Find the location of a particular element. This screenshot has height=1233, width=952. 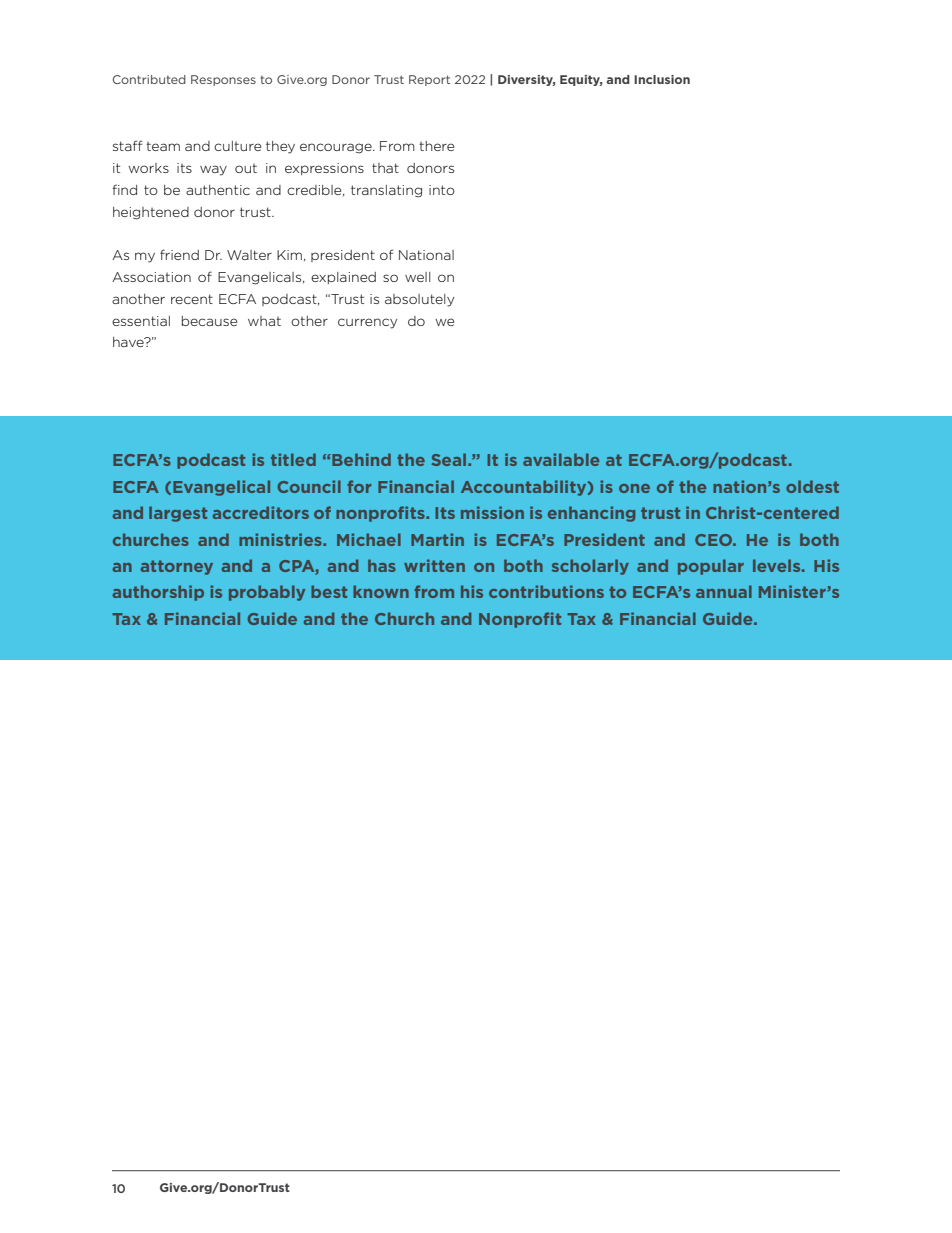

Report is located at coordinates (429, 80).
